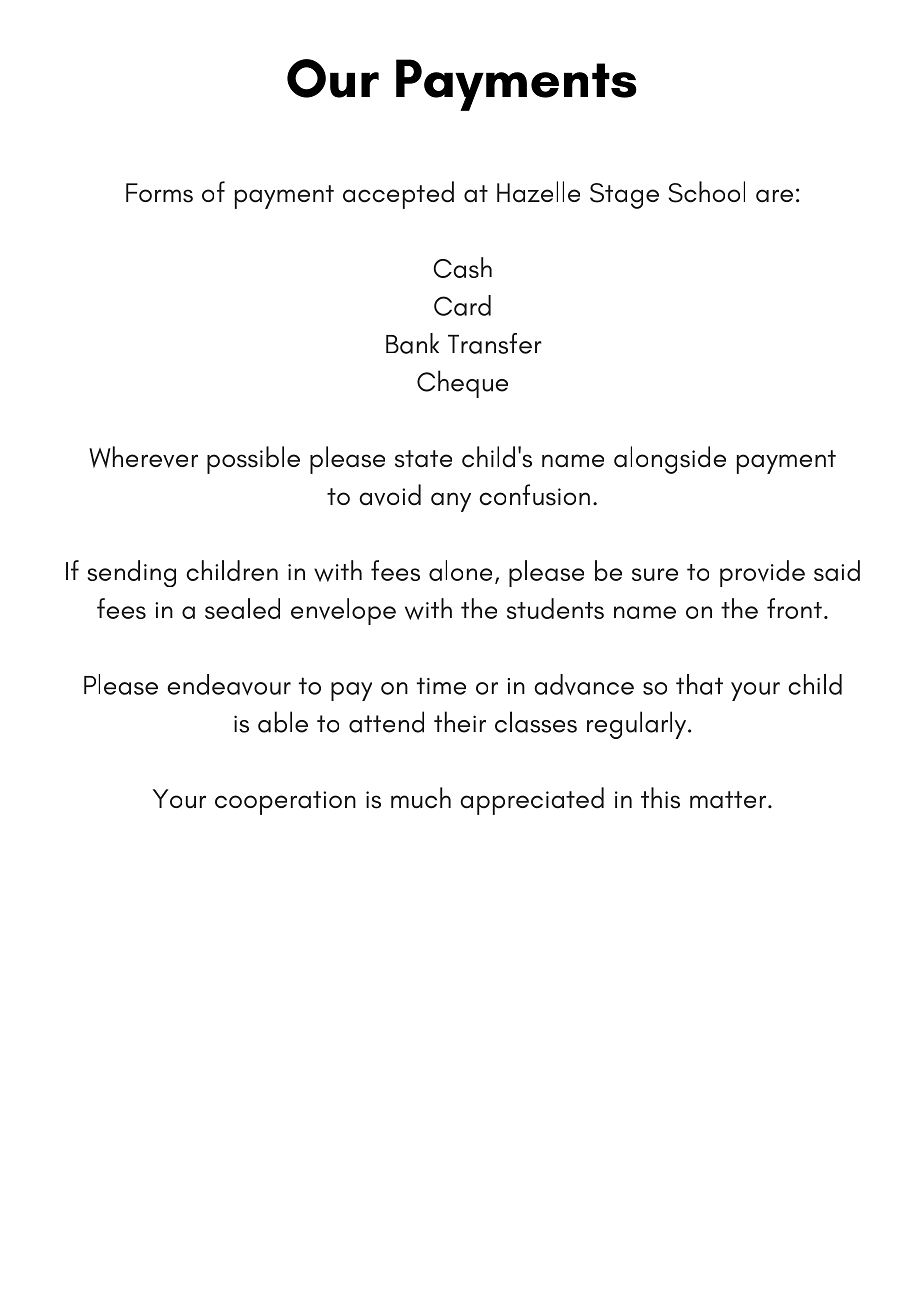  I want to click on accepted, so click(398, 195).
